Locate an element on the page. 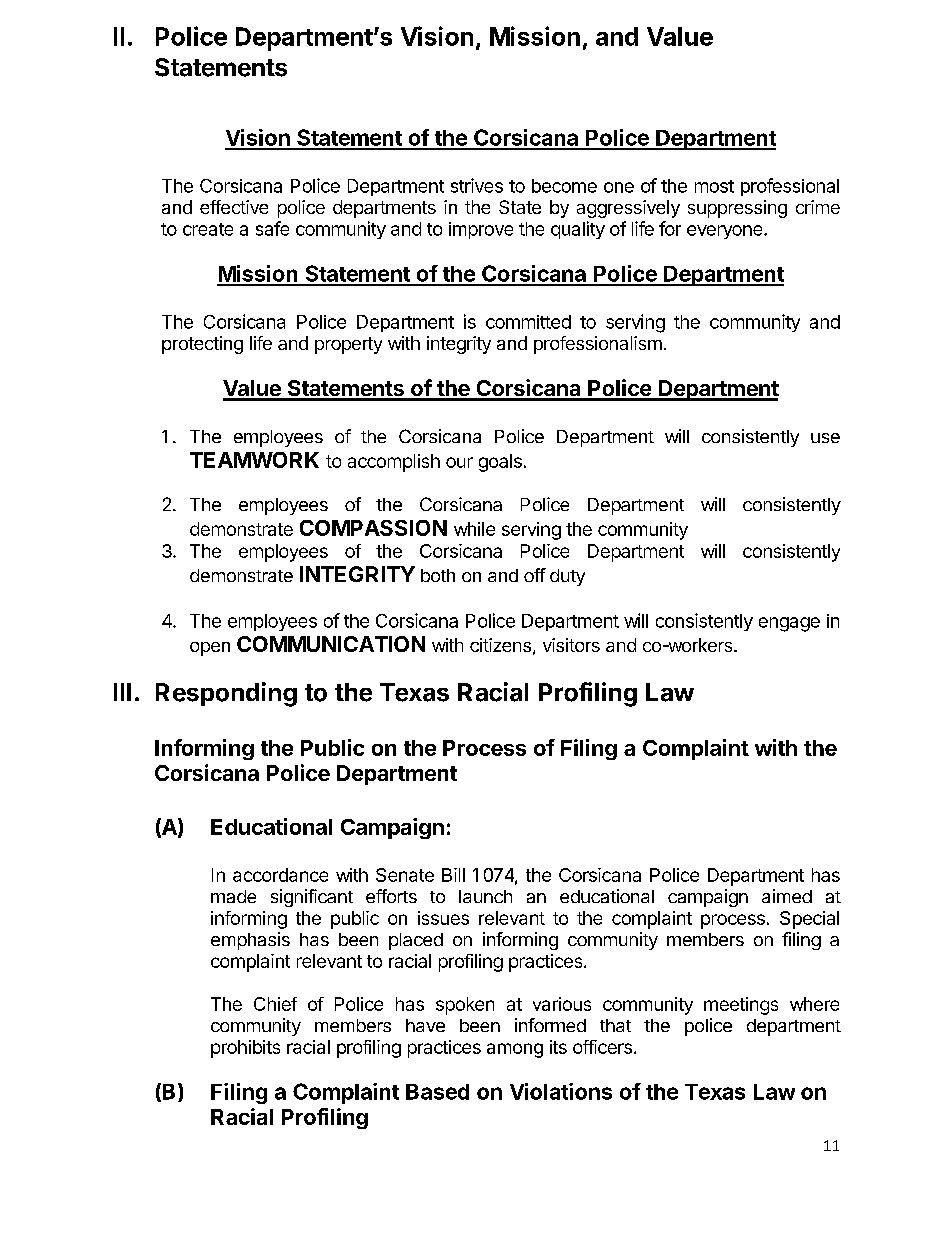 The width and height of the page is (952, 1233). improve is located at coordinates (481, 230).
